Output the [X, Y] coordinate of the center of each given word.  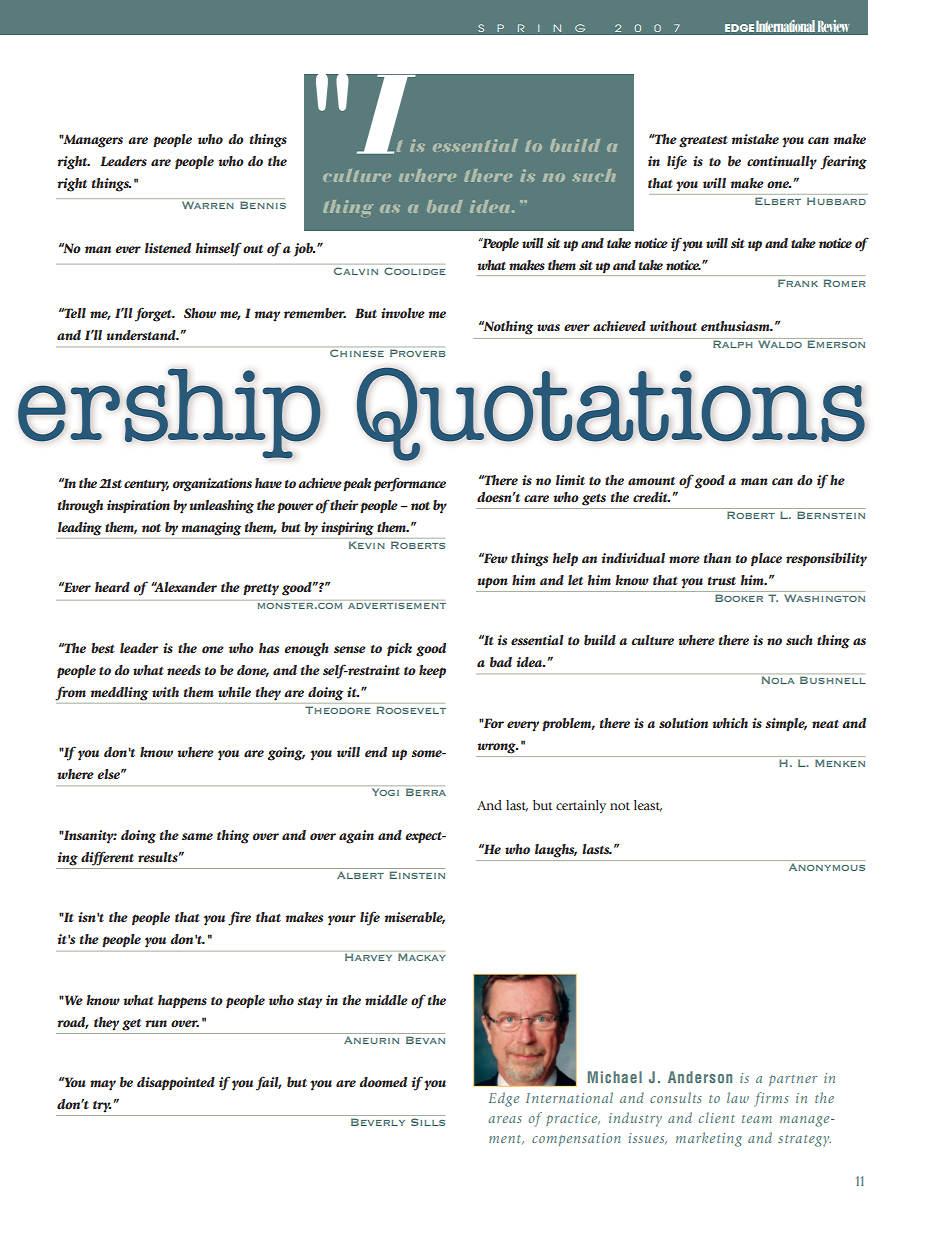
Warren [207, 205]
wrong [497, 748]
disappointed [176, 1083]
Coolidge [415, 271]
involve [403, 313]
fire [239, 918]
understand [142, 335]
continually [782, 163]
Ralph [733, 343]
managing [211, 529]
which [730, 723]
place [766, 559]
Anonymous [827, 867]
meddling [119, 694]
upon [493, 582]
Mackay [422, 957]
